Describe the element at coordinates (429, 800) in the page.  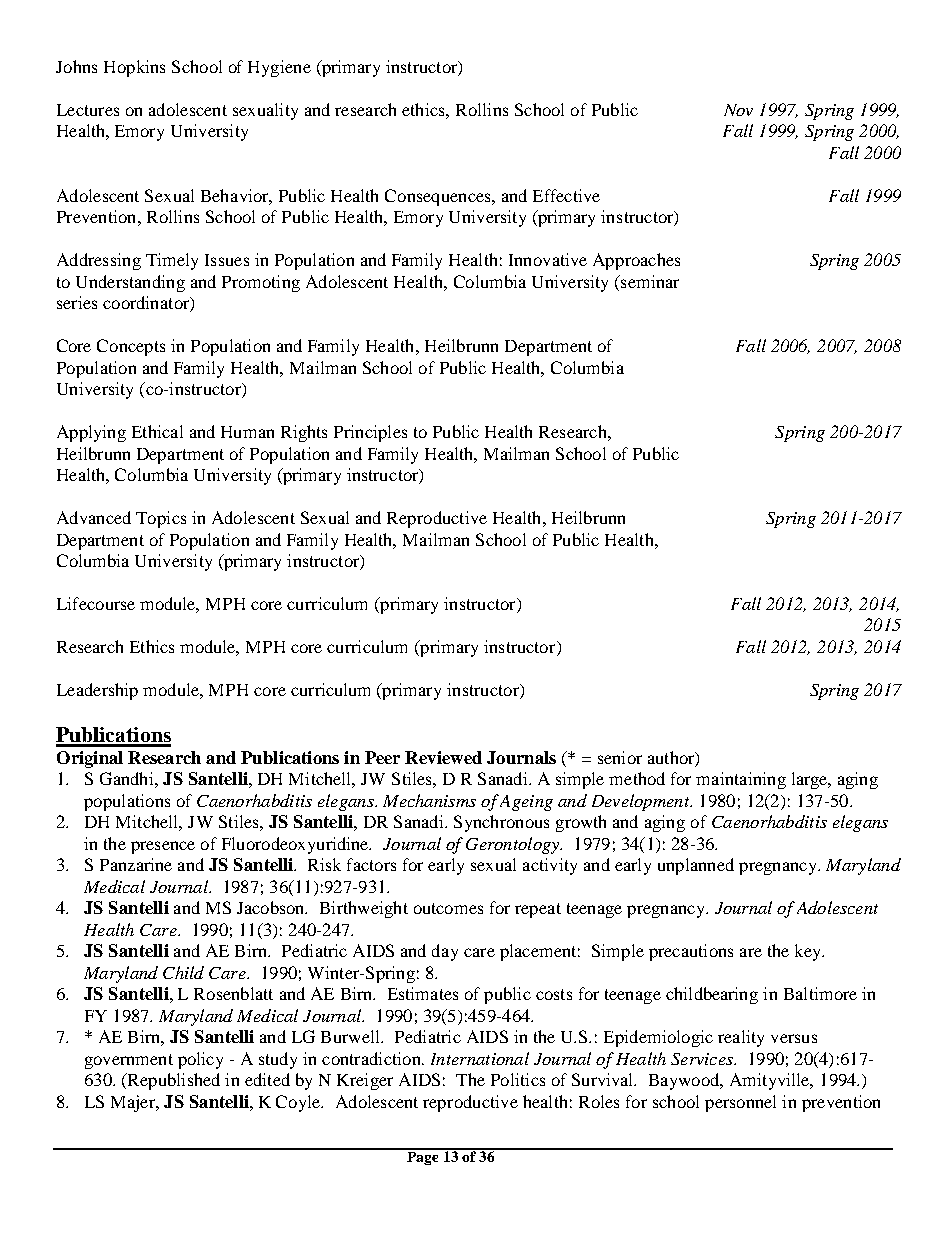
I see `Mechanisms` at that location.
